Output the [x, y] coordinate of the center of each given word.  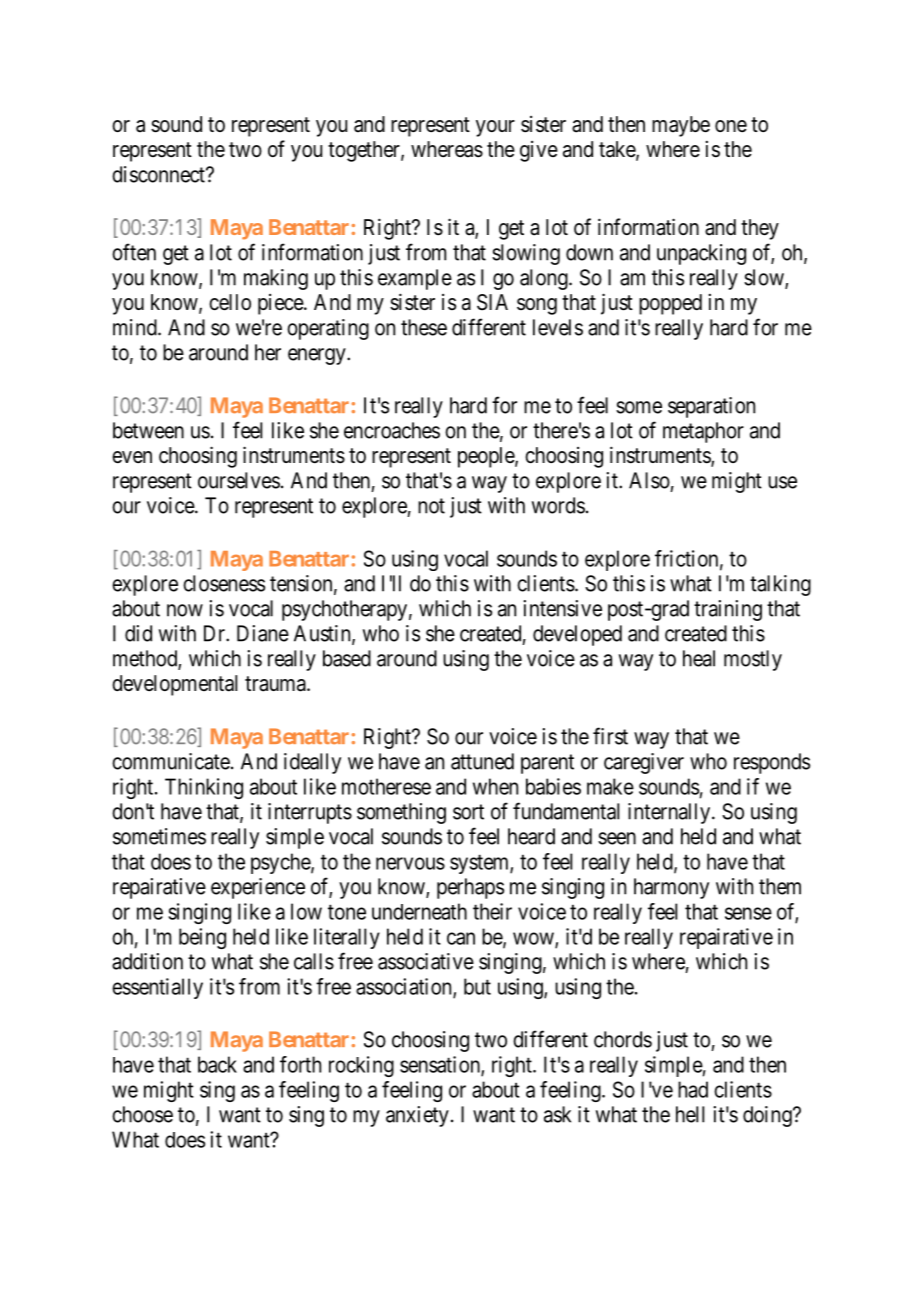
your [495, 128]
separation [711, 407]
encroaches [392, 430]
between [148, 430]
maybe [681, 126]
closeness [224, 583]
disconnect [159, 174]
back [217, 1064]
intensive [562, 608]
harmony [671, 888]
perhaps [470, 888]
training [728, 610]
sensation [441, 1065]
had [693, 1089]
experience [258, 888]
